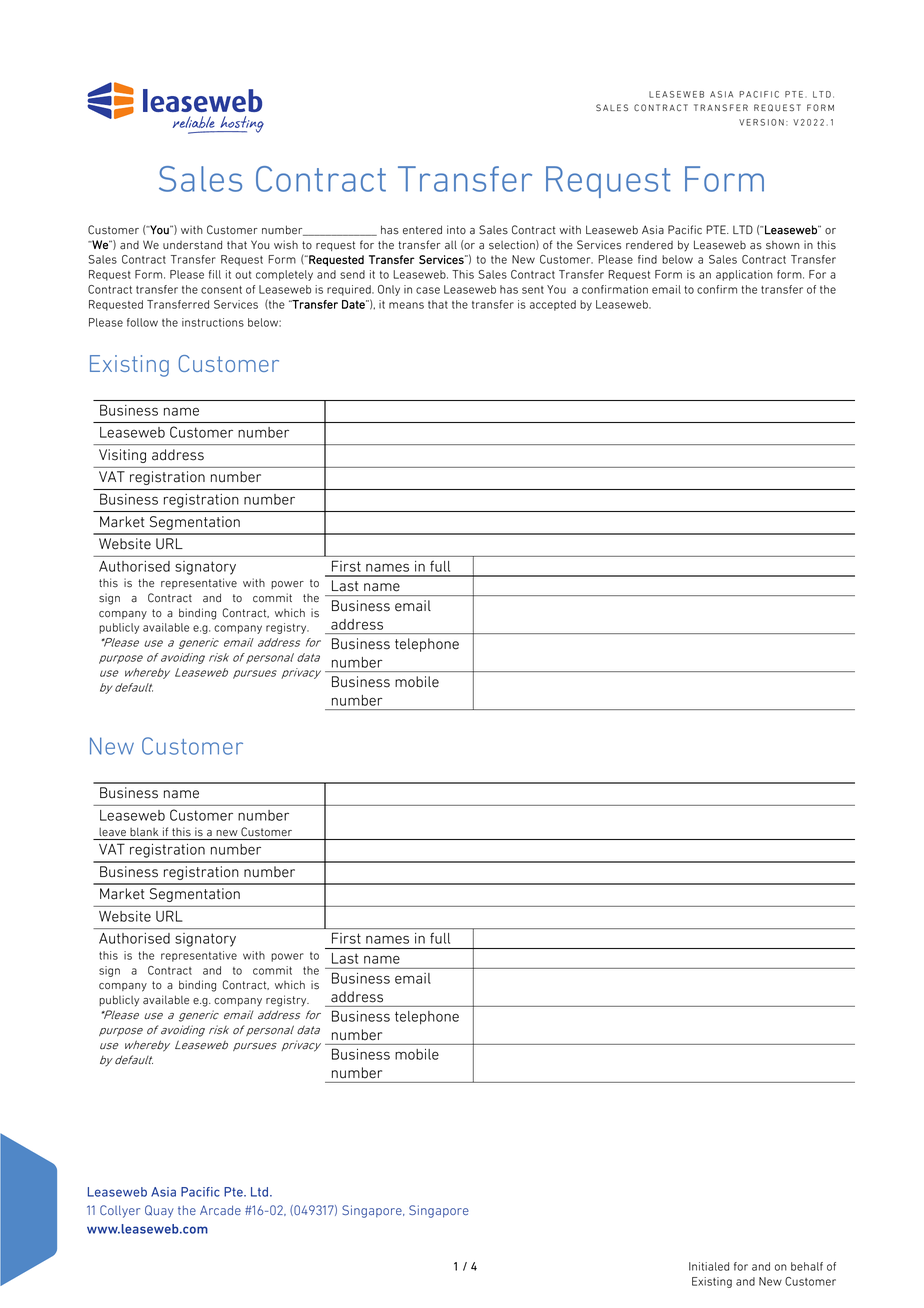 The image size is (924, 1308). I want to click on understand, so click(192, 245).
